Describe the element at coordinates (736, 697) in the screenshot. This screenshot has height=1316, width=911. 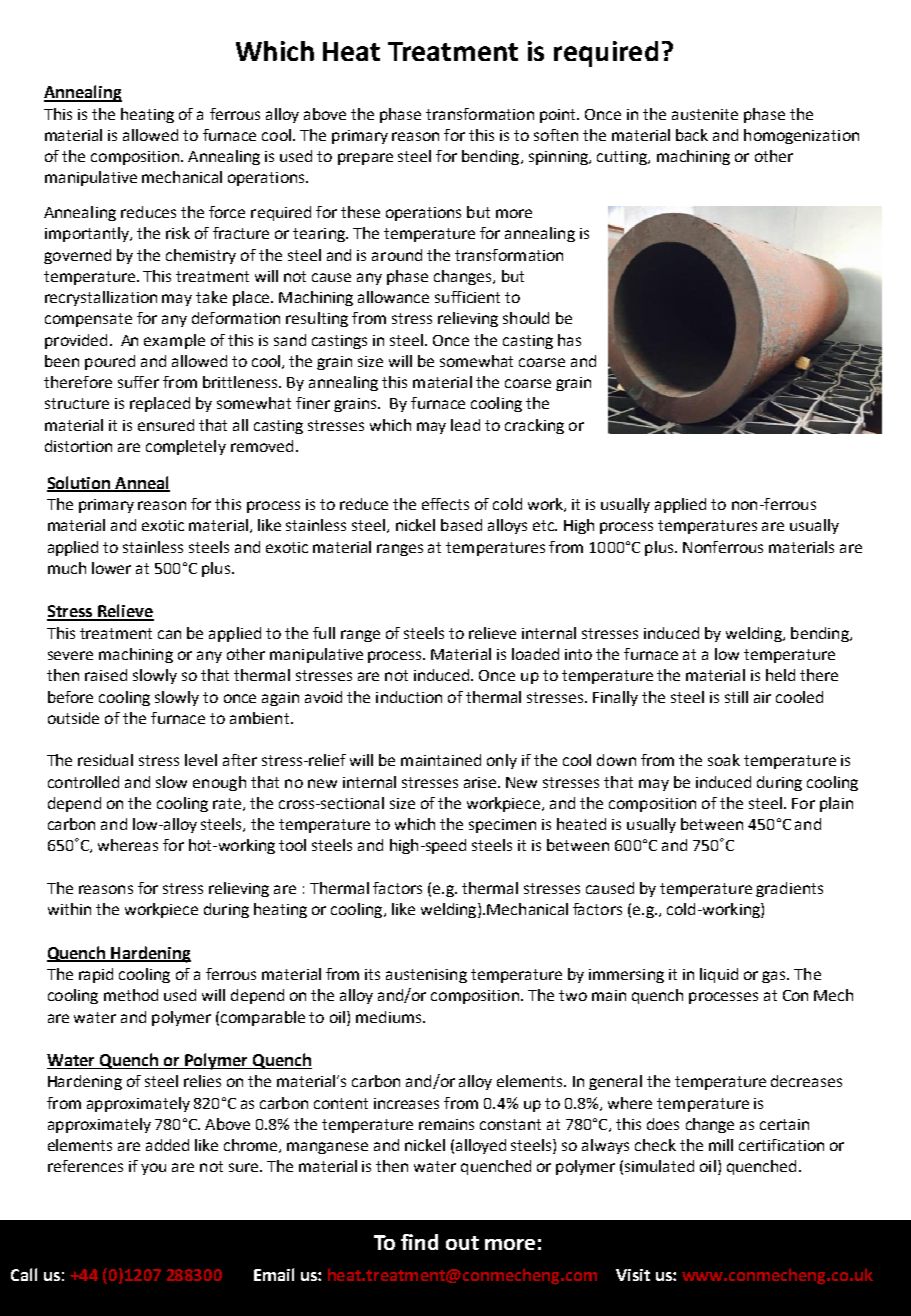
I see `still` at that location.
